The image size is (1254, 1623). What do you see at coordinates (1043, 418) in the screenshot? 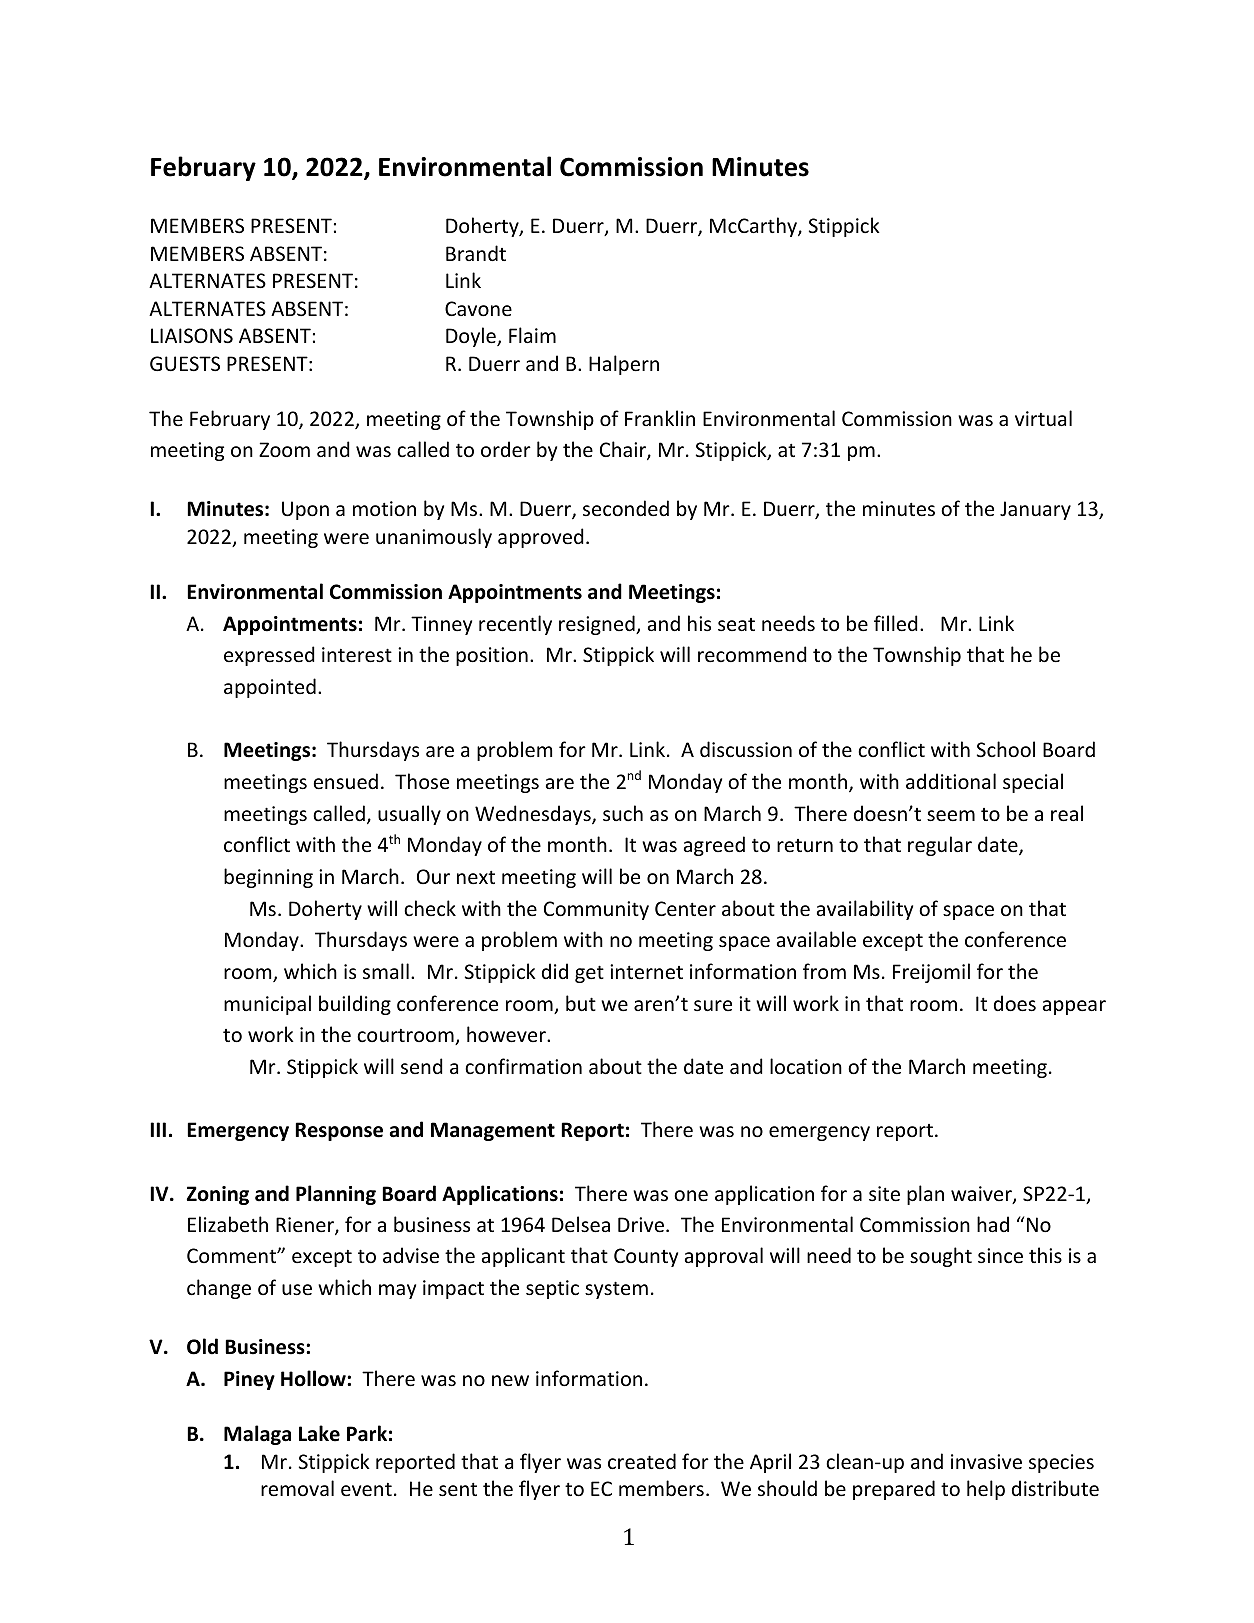
I see `virtual` at bounding box center [1043, 418].
